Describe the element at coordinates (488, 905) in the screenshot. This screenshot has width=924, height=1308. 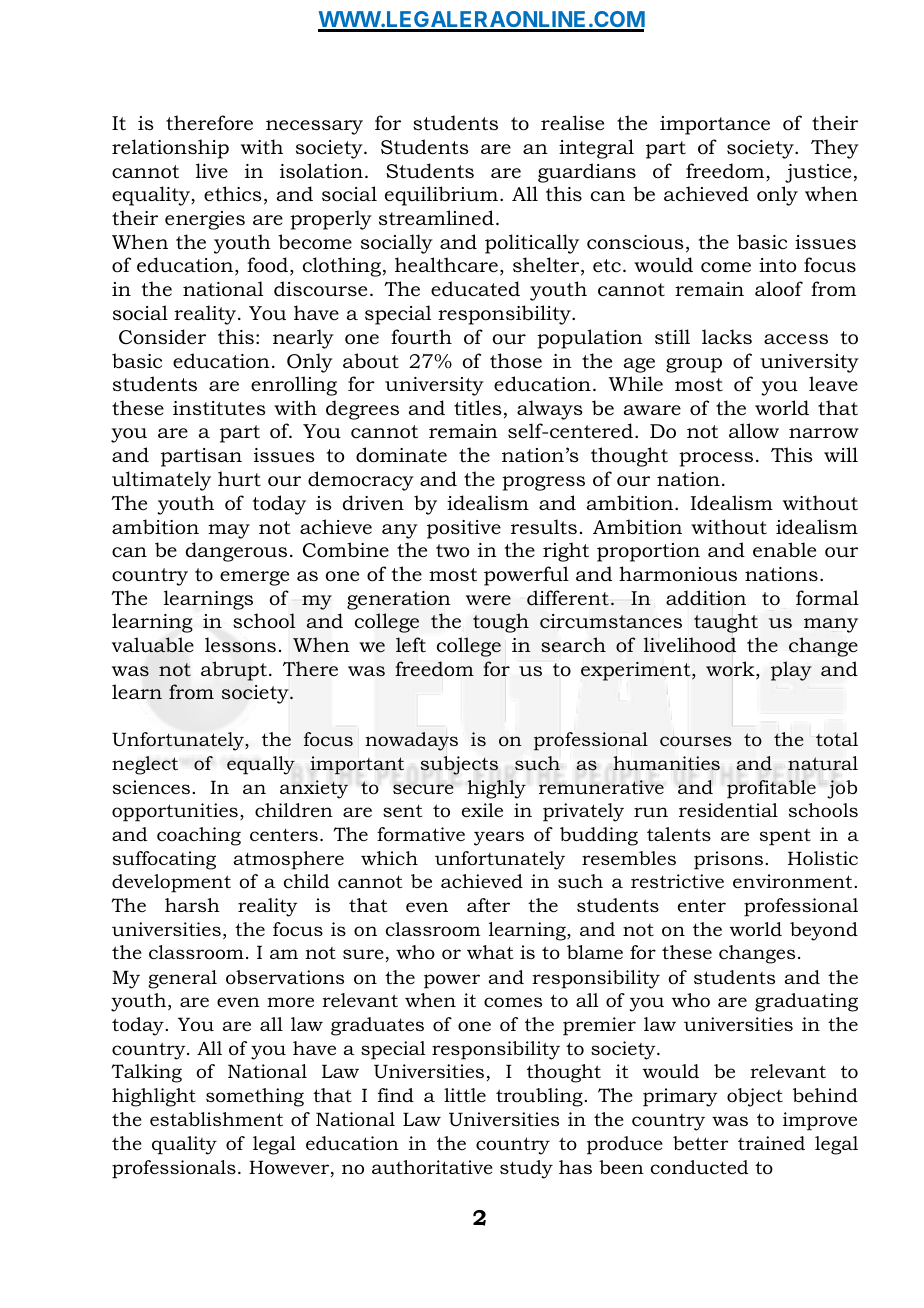
I see `after` at that location.
